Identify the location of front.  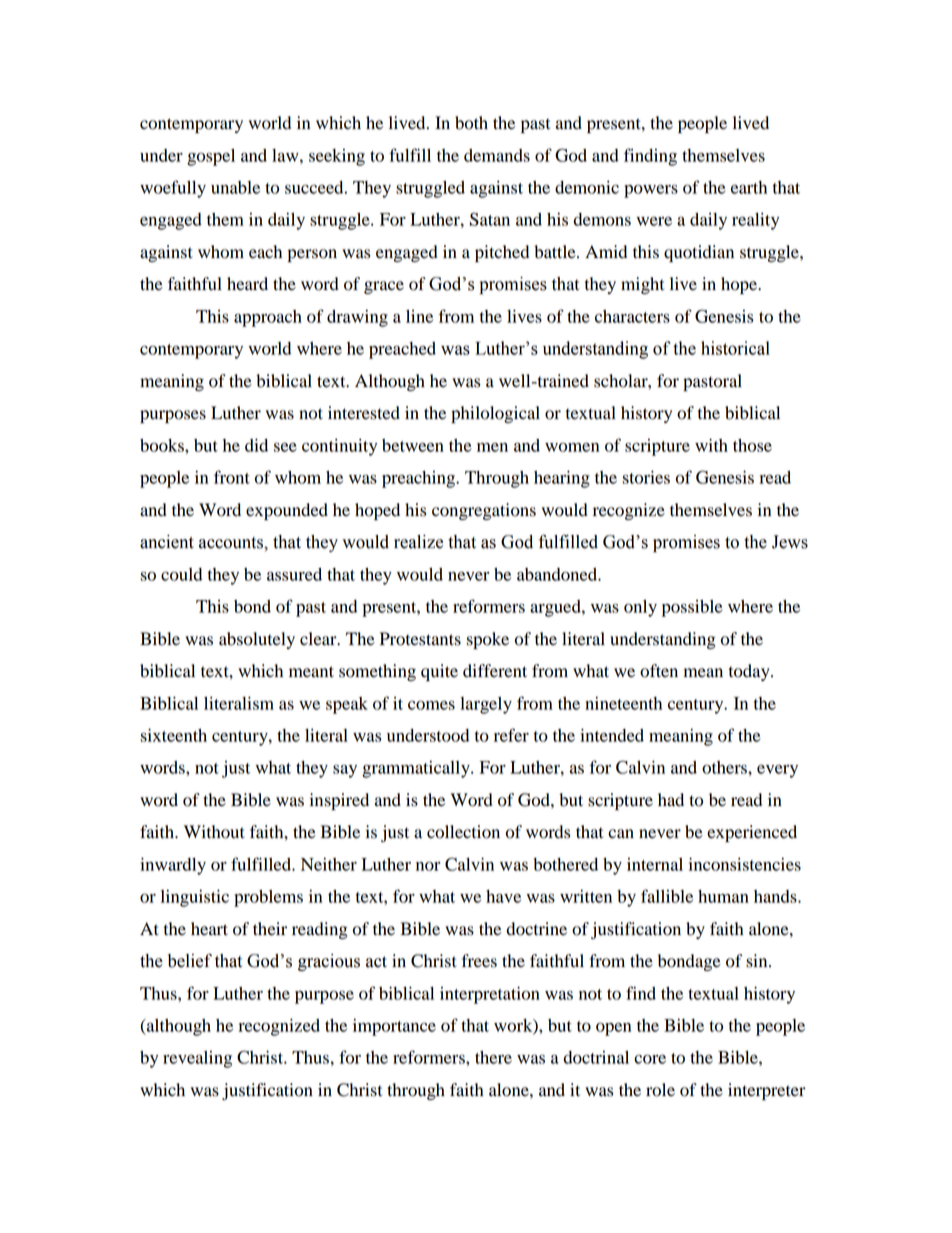
(232, 477).
